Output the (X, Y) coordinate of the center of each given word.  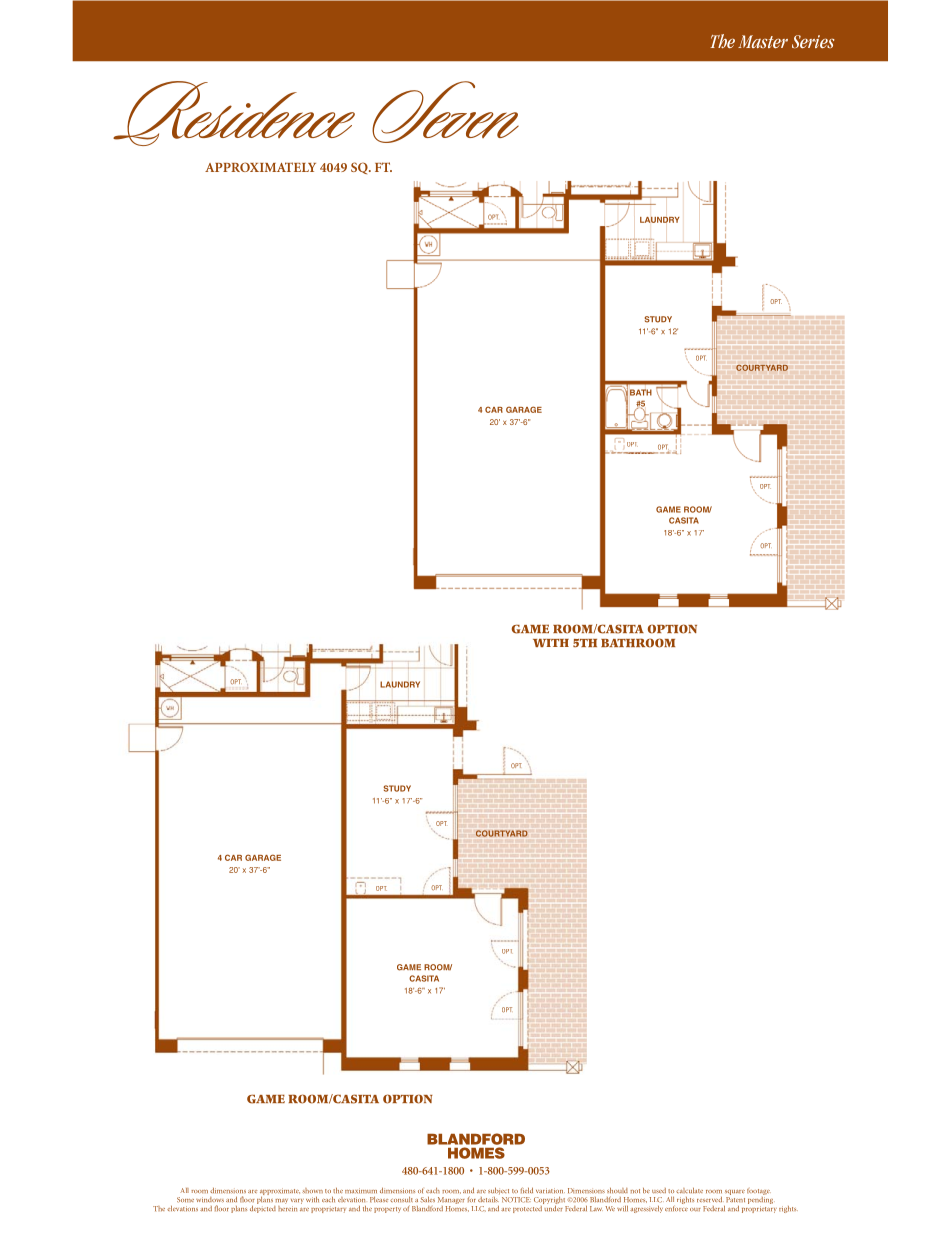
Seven (445, 112)
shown (312, 1190)
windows (210, 1199)
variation (550, 1190)
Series (813, 41)
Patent (735, 1199)
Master (763, 41)
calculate (689, 1190)
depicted (263, 1208)
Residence (234, 113)
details (488, 1199)
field (527, 1190)
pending (760, 1199)
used (659, 1190)
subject (499, 1192)
